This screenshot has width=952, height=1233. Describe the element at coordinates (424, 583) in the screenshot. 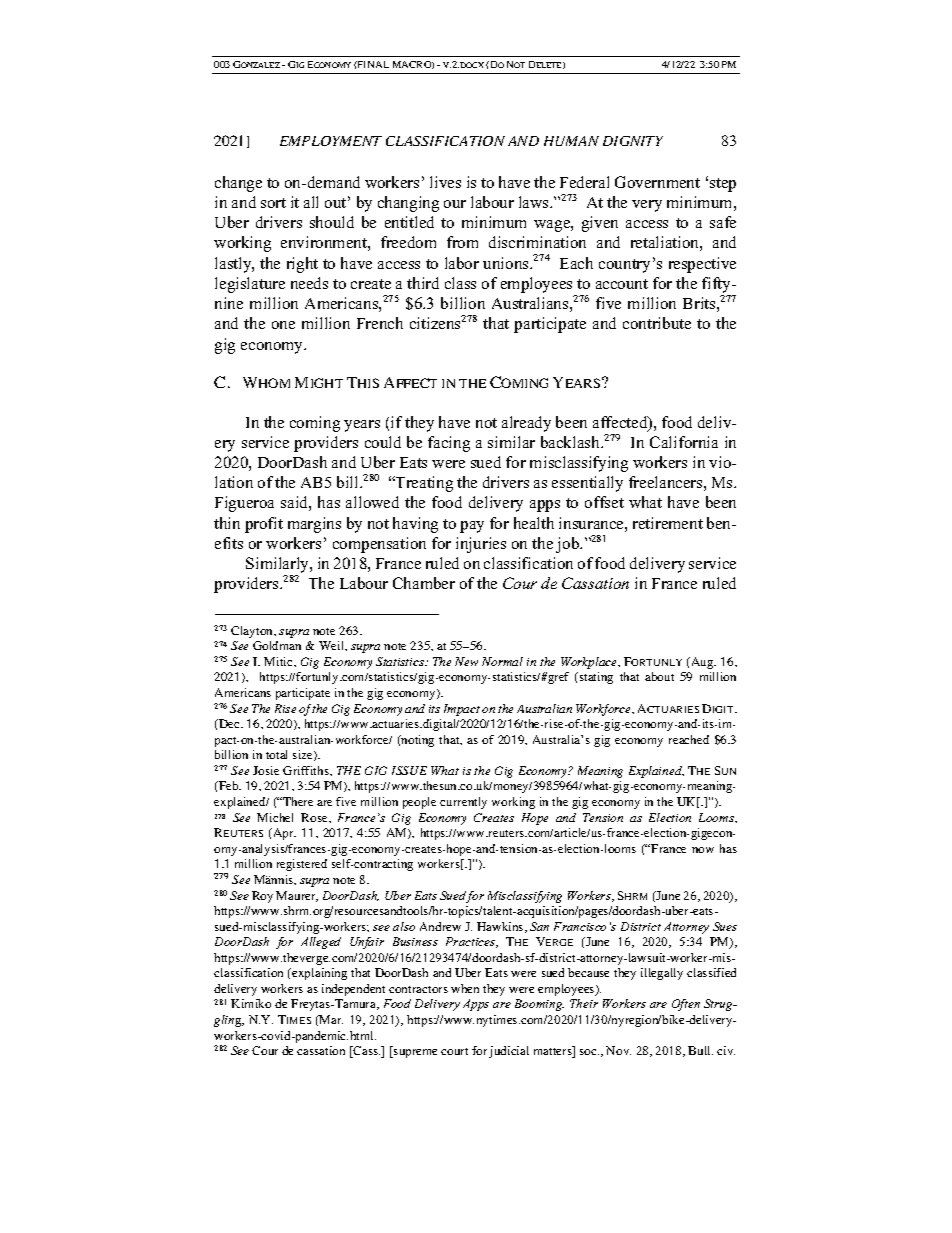

I see `Chamber` at that location.
